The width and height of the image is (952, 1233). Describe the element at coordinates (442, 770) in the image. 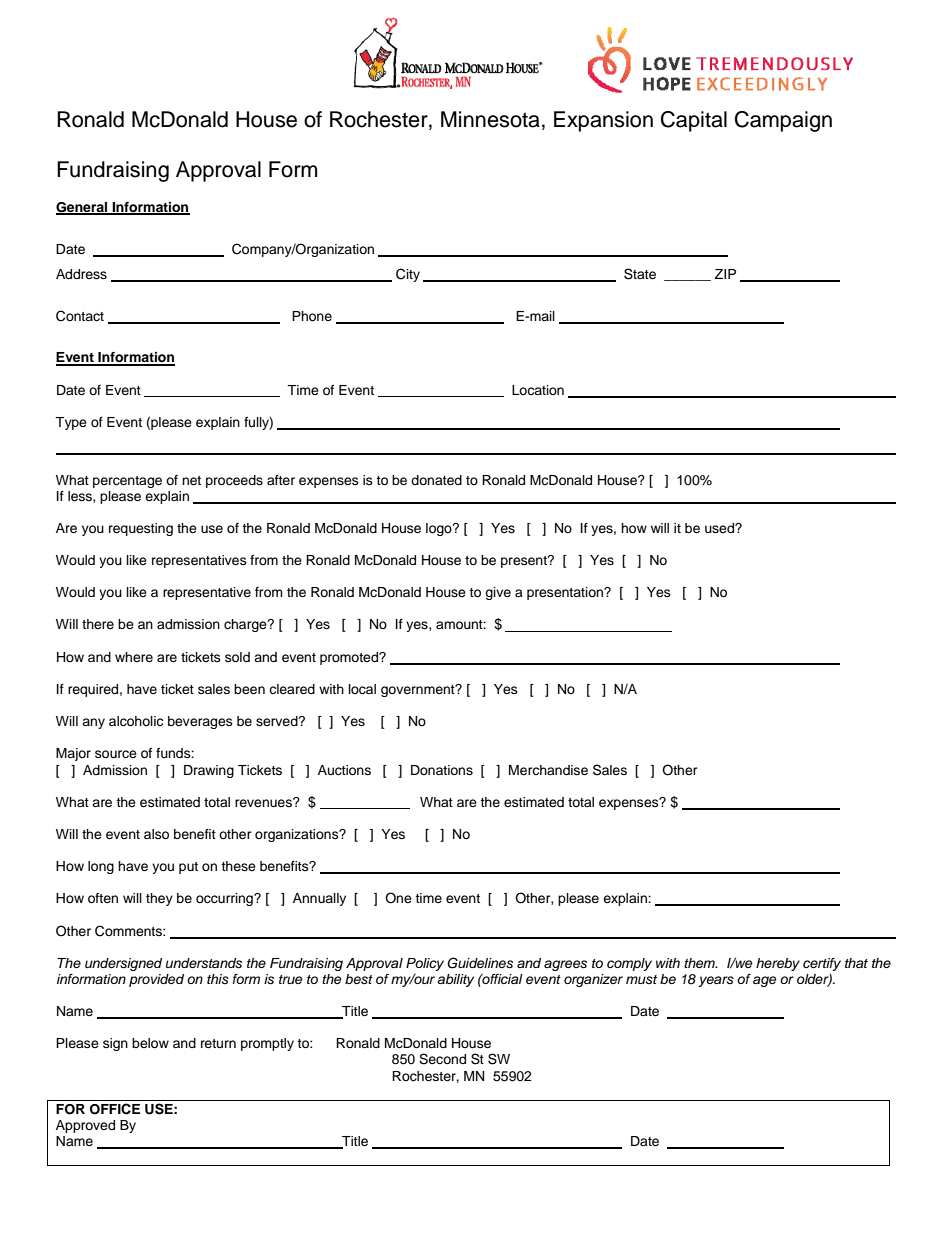

I see `Donations` at that location.
